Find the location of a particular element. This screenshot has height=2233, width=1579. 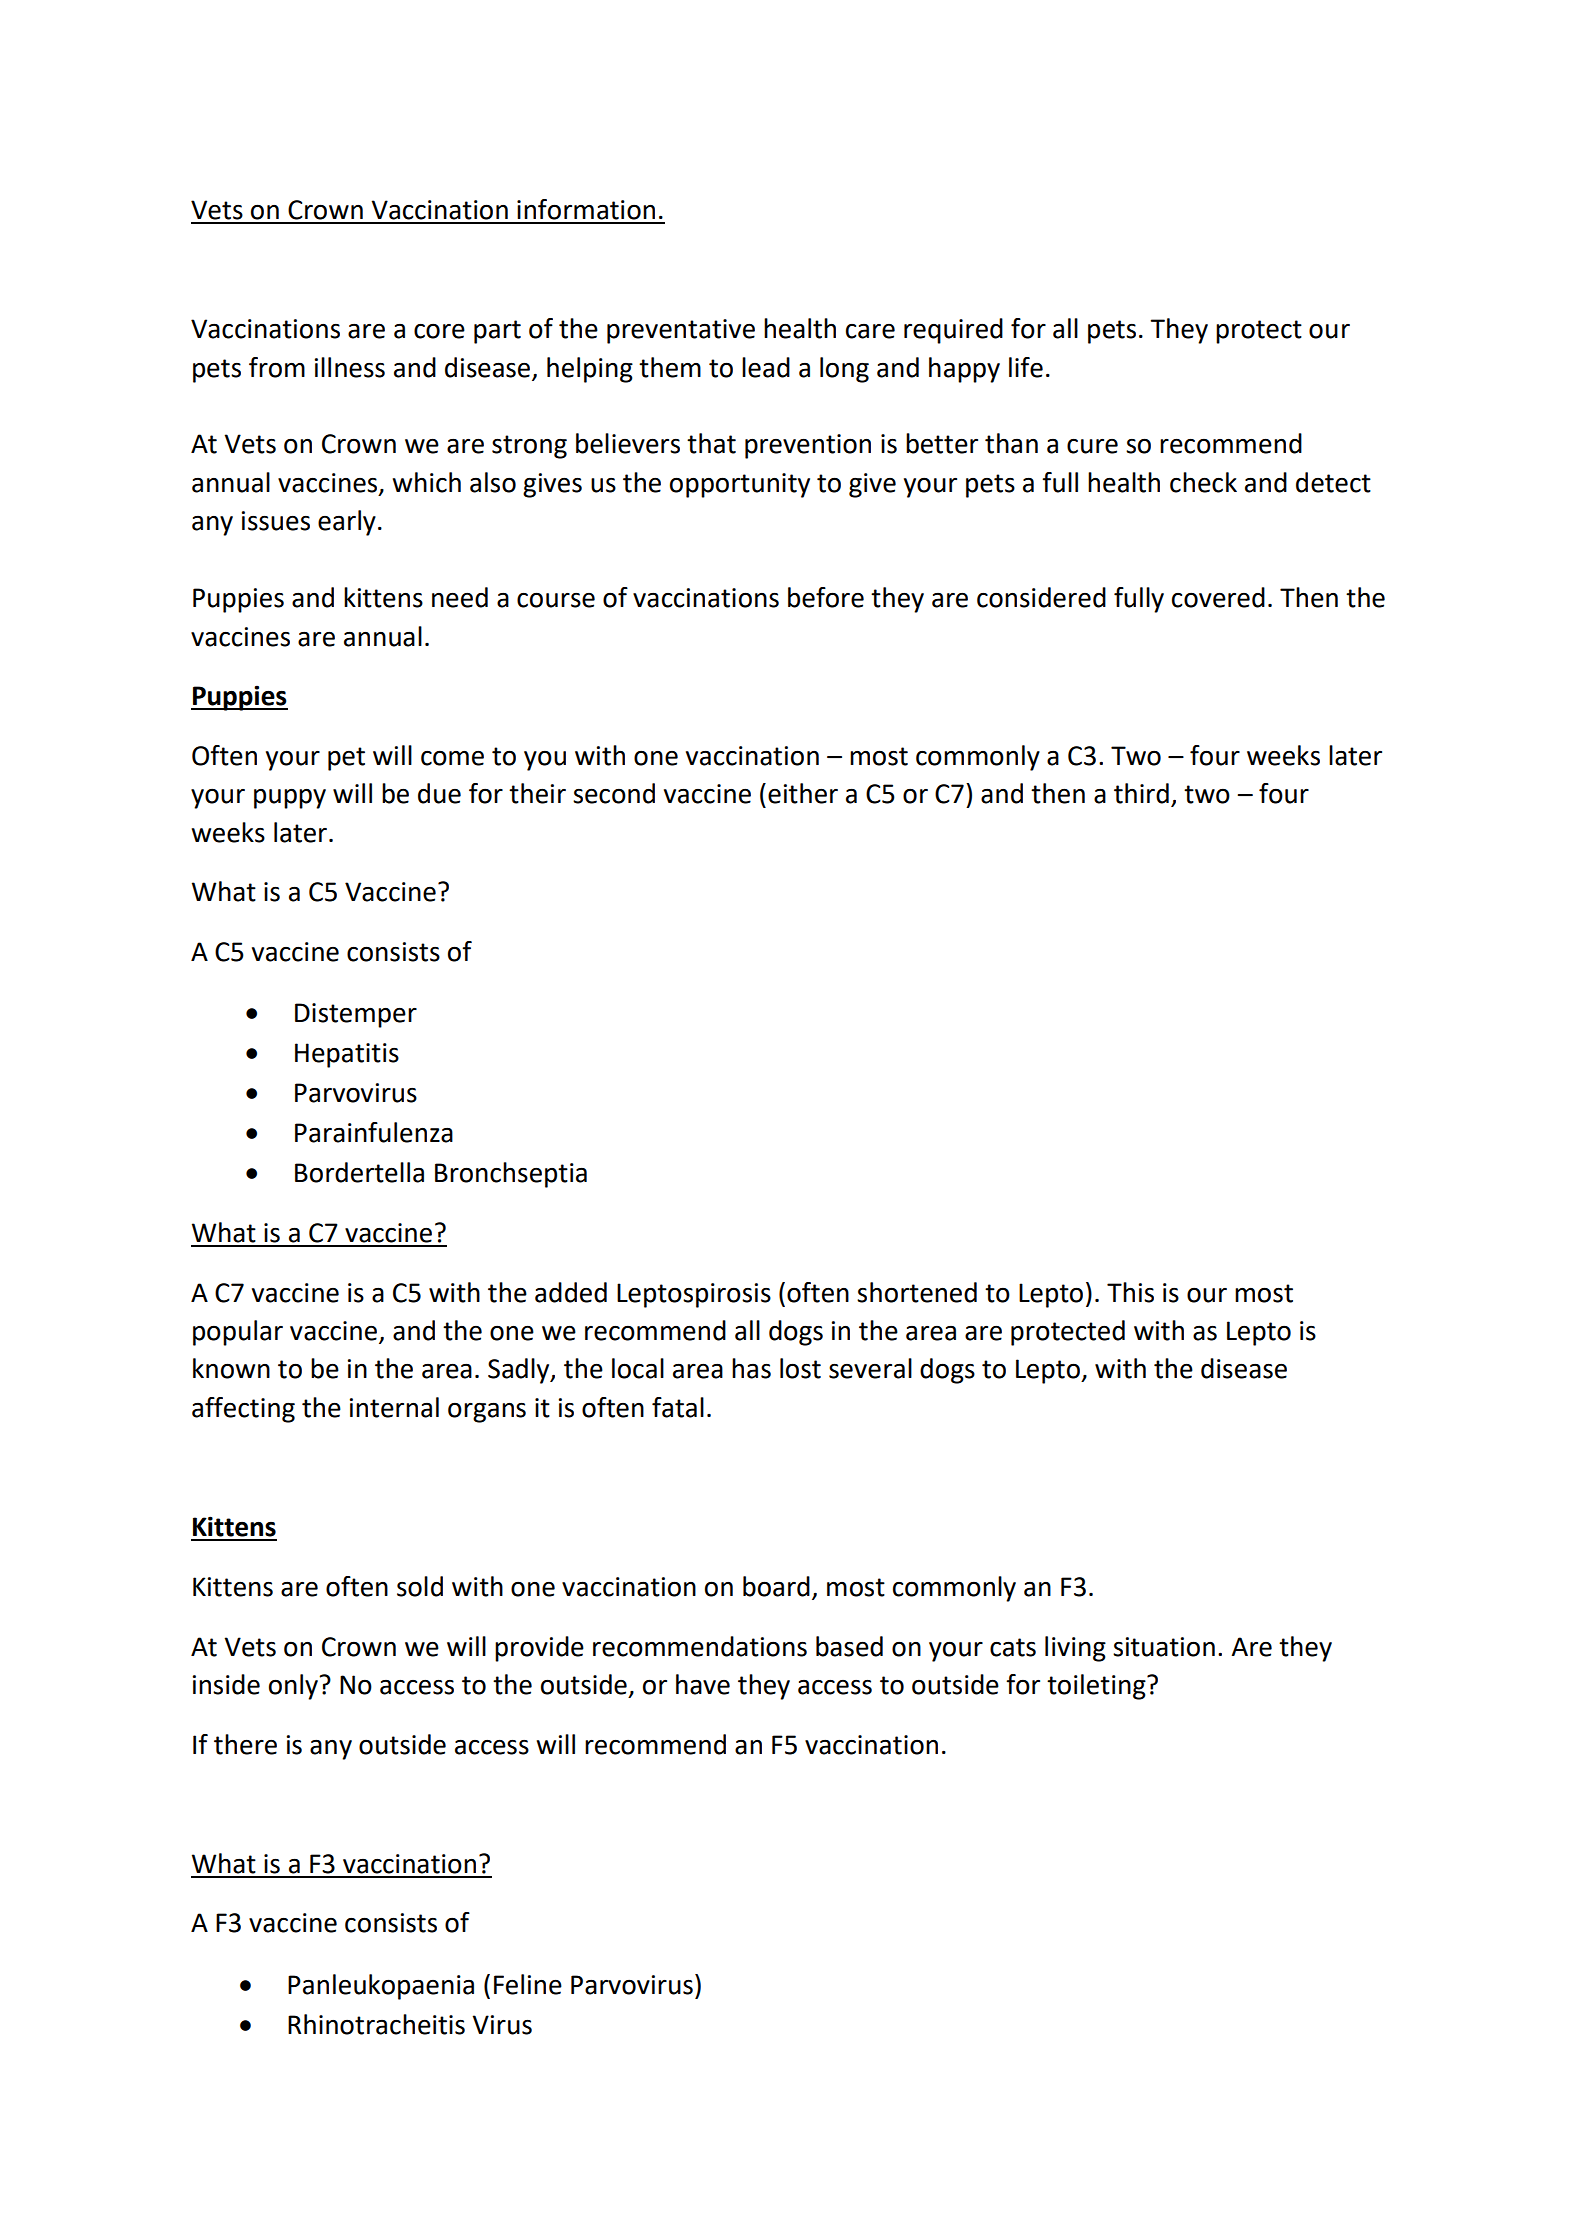

life is located at coordinates (1026, 367).
